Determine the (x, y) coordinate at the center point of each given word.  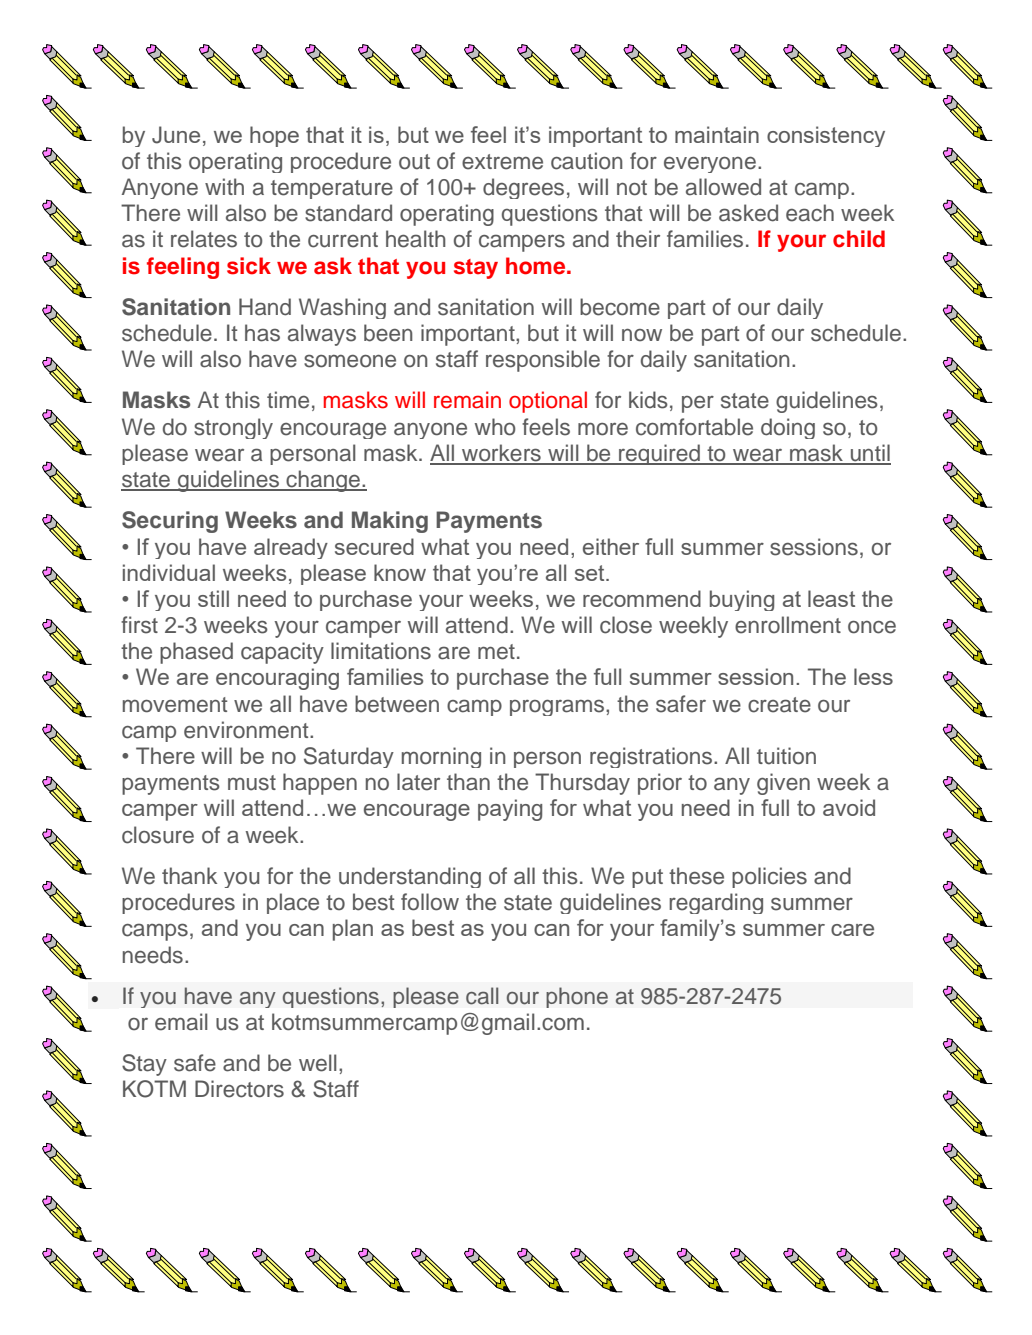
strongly (233, 428)
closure (158, 835)
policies (769, 877)
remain (467, 400)
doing (788, 428)
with (224, 186)
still (213, 598)
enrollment (788, 625)
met (496, 652)
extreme (502, 162)
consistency (826, 136)
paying (510, 810)
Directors (239, 1089)
